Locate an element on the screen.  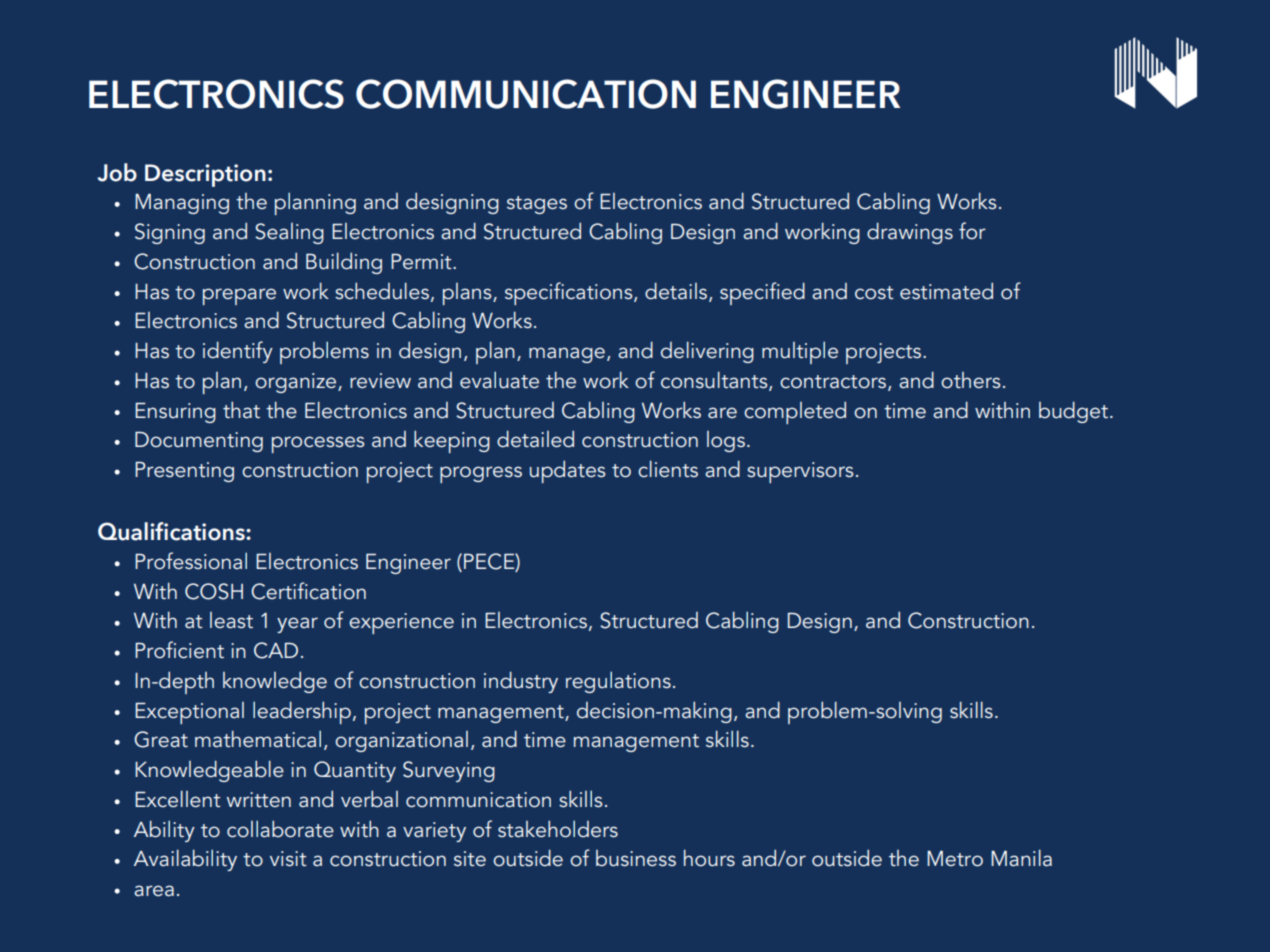
others is located at coordinates (971, 380).
